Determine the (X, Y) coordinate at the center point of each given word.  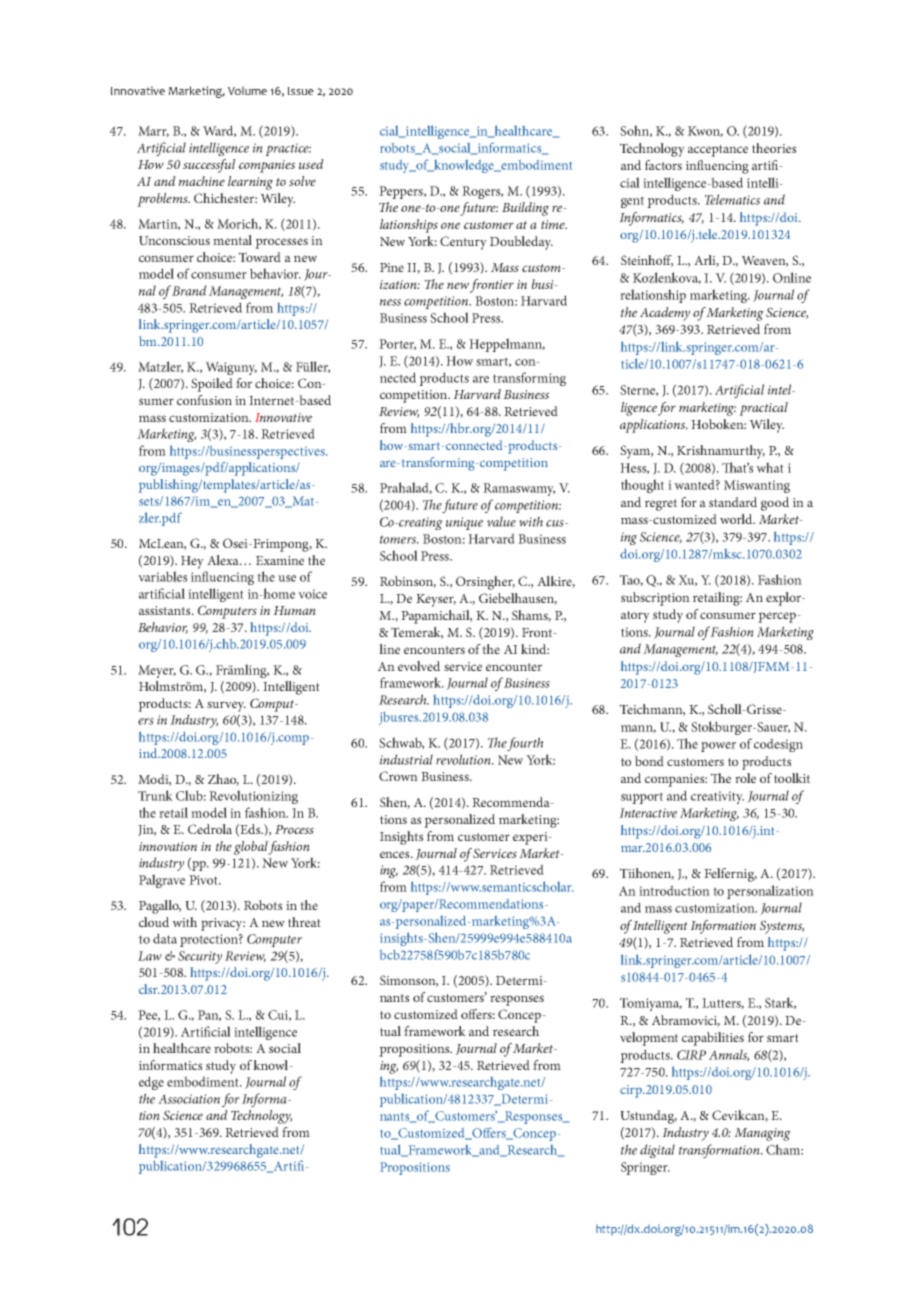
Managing (762, 1134)
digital (657, 1151)
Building (525, 209)
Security (200, 957)
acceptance (718, 151)
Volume (247, 90)
